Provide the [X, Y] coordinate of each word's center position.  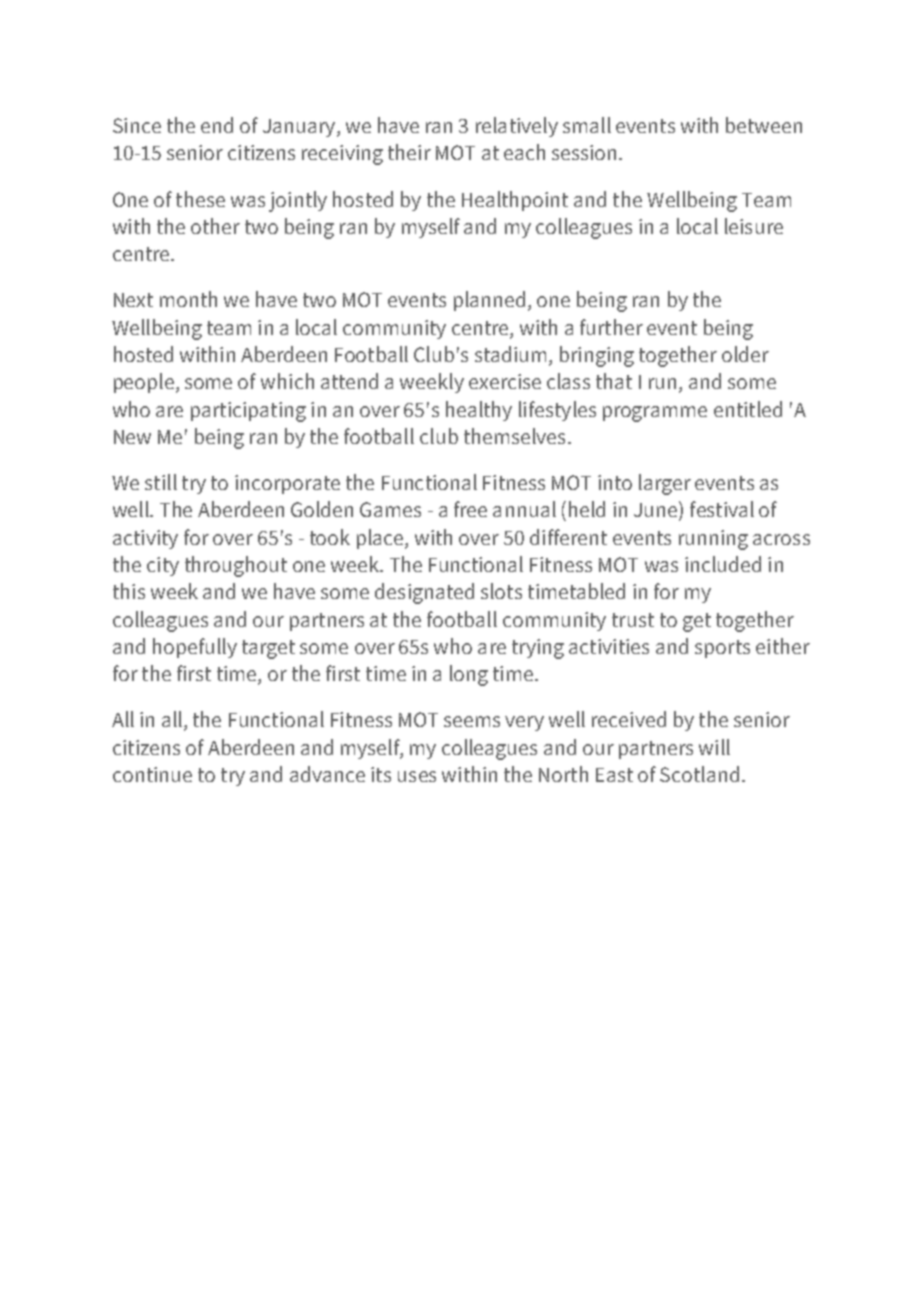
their [409, 152]
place [381, 539]
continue [152, 774]
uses [417, 776]
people [144, 383]
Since [137, 125]
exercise [505, 381]
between [764, 125]
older [745, 354]
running [713, 540]
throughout [236, 566]
